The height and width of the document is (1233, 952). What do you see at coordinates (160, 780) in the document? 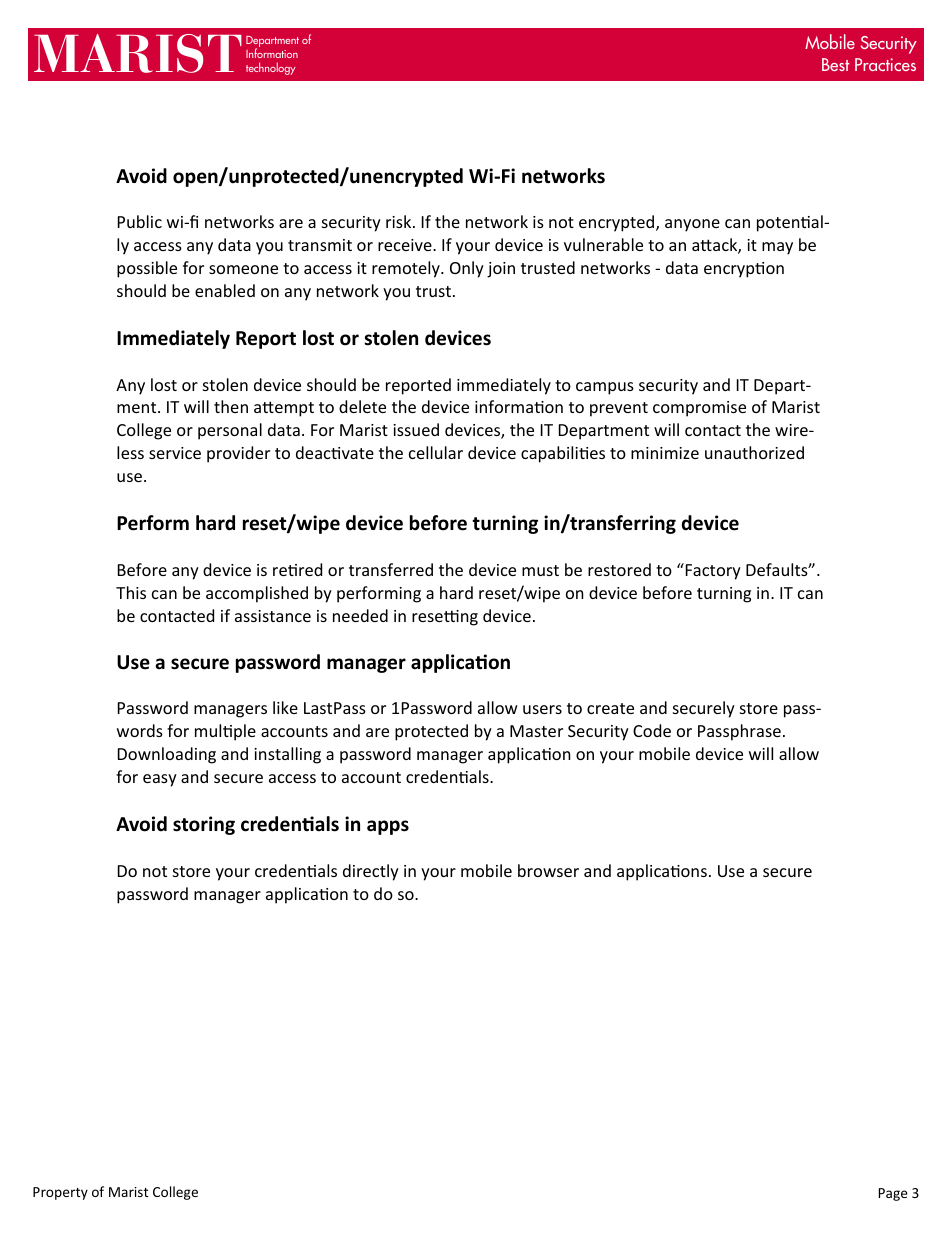
I see `easy` at bounding box center [160, 780].
